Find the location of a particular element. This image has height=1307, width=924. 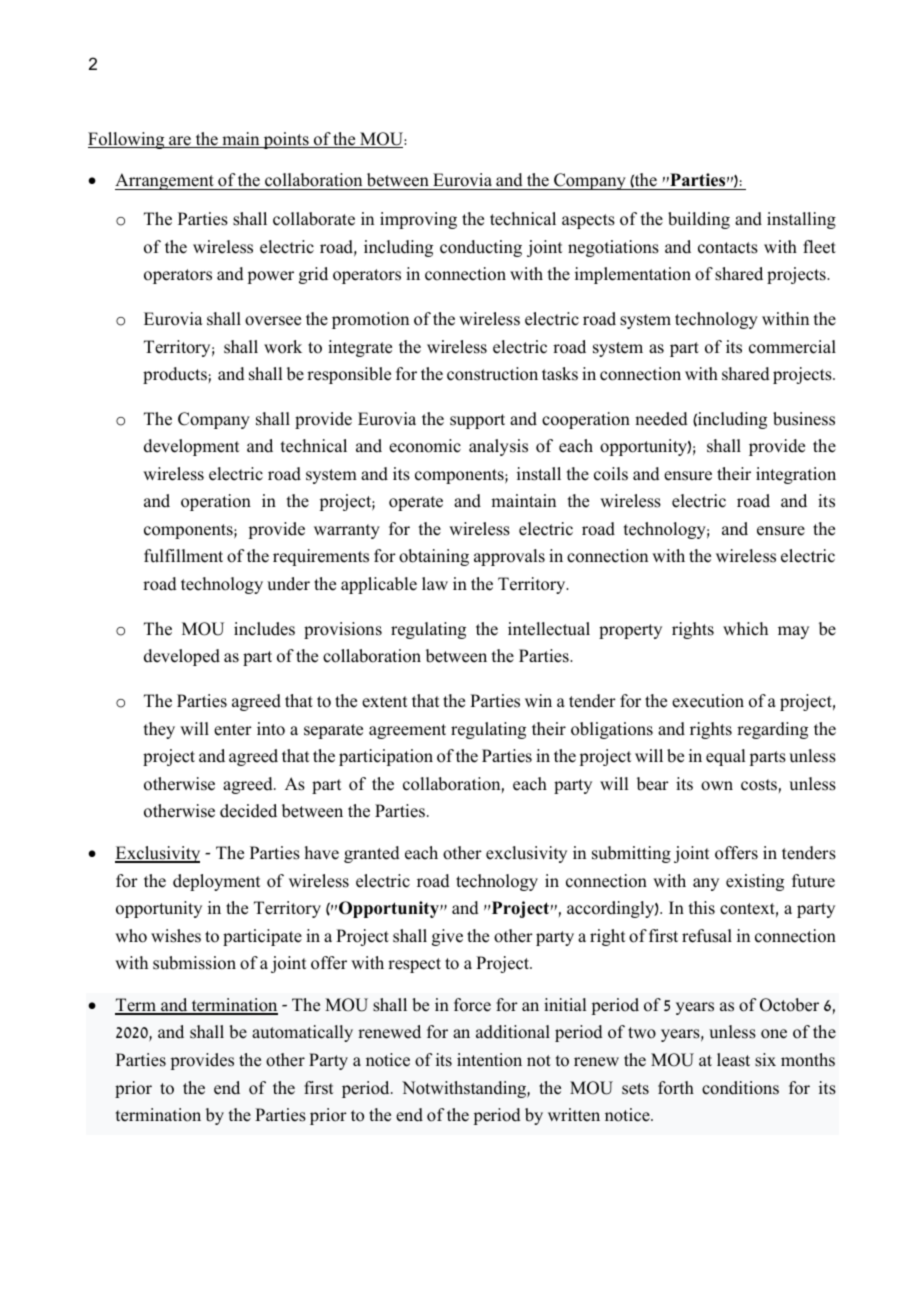

developed is located at coordinates (182, 657).
